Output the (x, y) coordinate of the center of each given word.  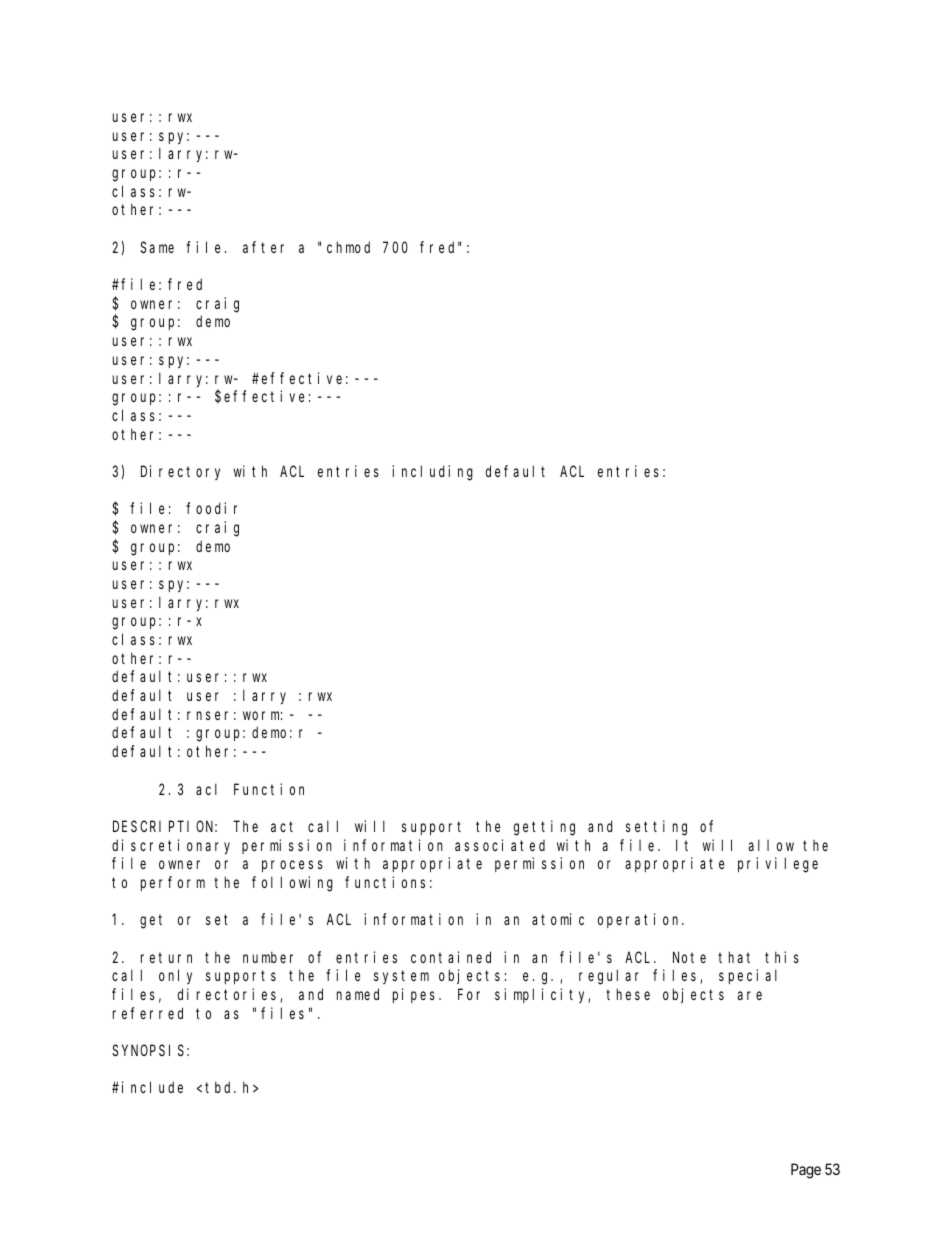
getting (544, 828)
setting (656, 828)
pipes (416, 995)
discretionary (171, 846)
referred (148, 1013)
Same (157, 247)
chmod (348, 247)
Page (806, 1171)
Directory (180, 472)
